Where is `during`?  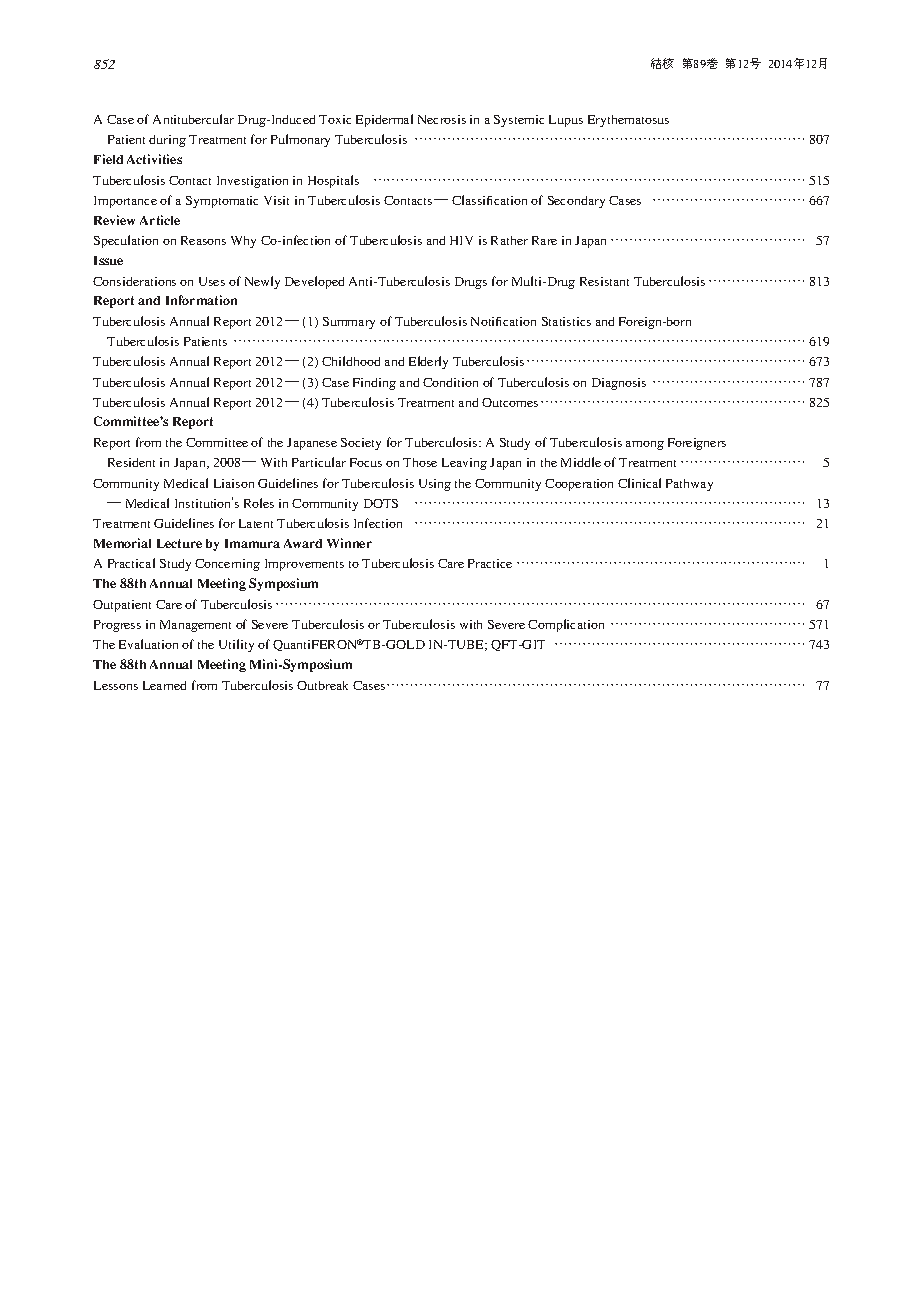
during is located at coordinates (167, 141).
